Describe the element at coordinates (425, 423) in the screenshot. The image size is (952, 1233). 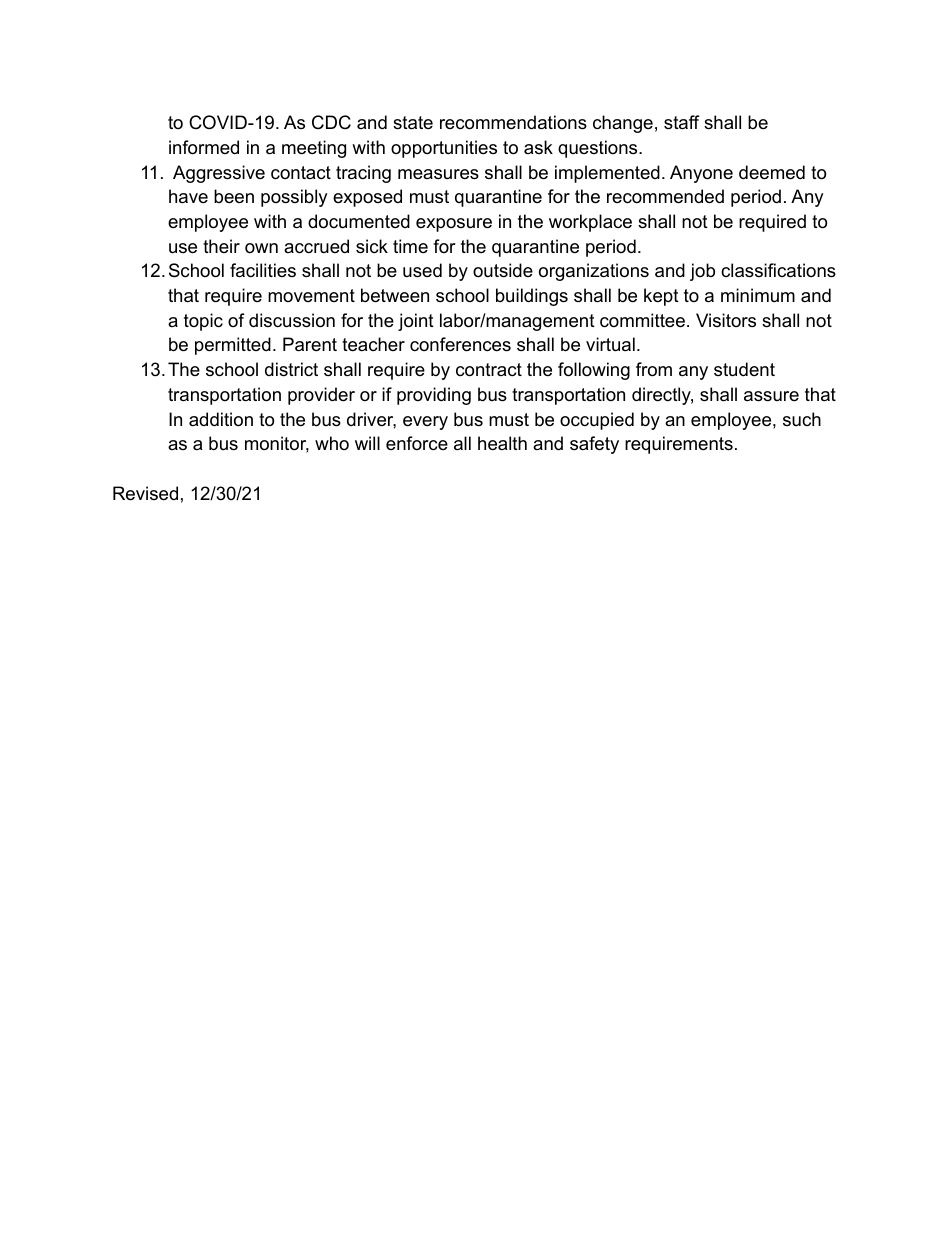
I see `every` at that location.
